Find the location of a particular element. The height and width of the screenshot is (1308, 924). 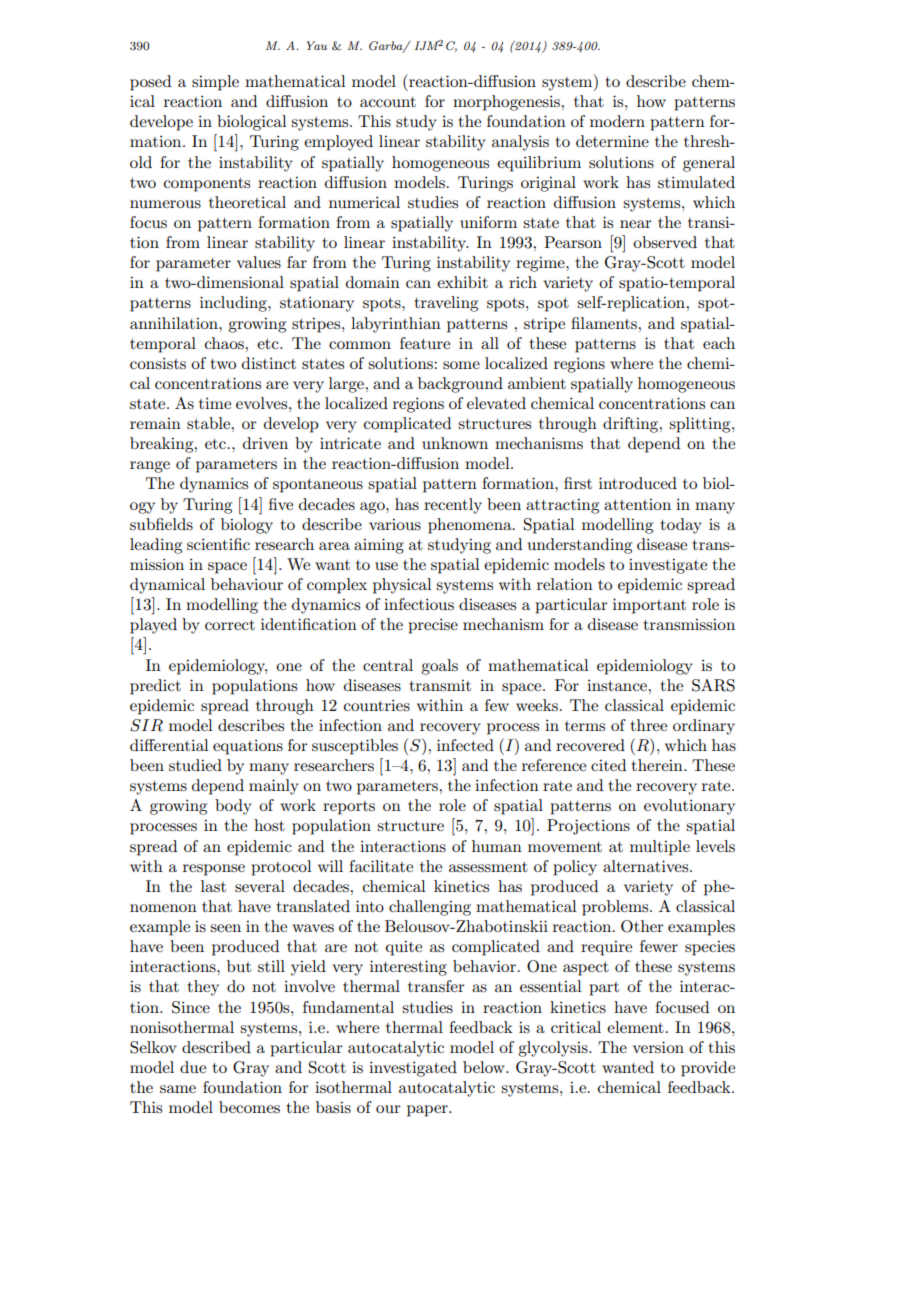

multiple is located at coordinates (660, 848).
